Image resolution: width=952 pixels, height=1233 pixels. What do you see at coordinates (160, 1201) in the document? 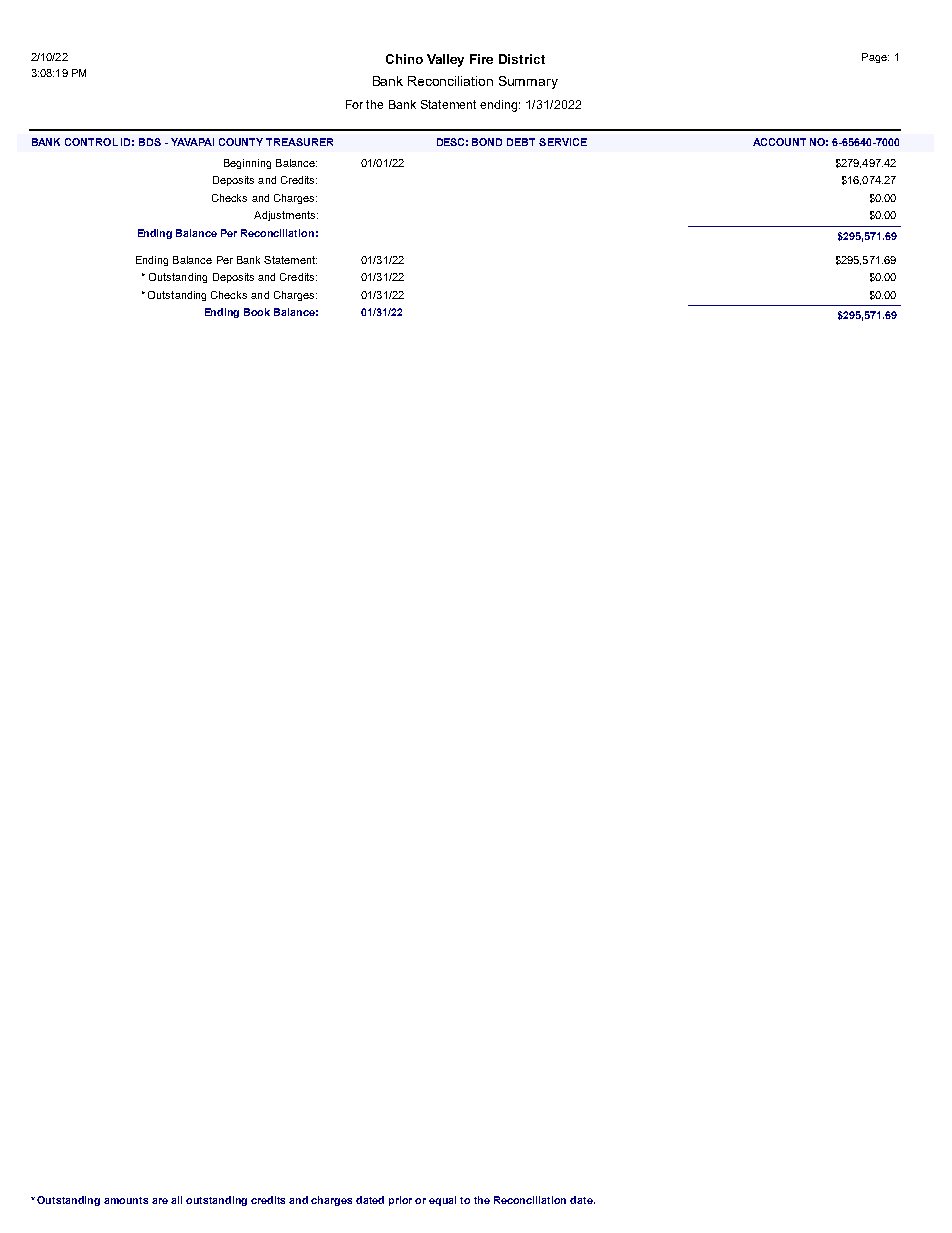
I see `are` at bounding box center [160, 1201].
